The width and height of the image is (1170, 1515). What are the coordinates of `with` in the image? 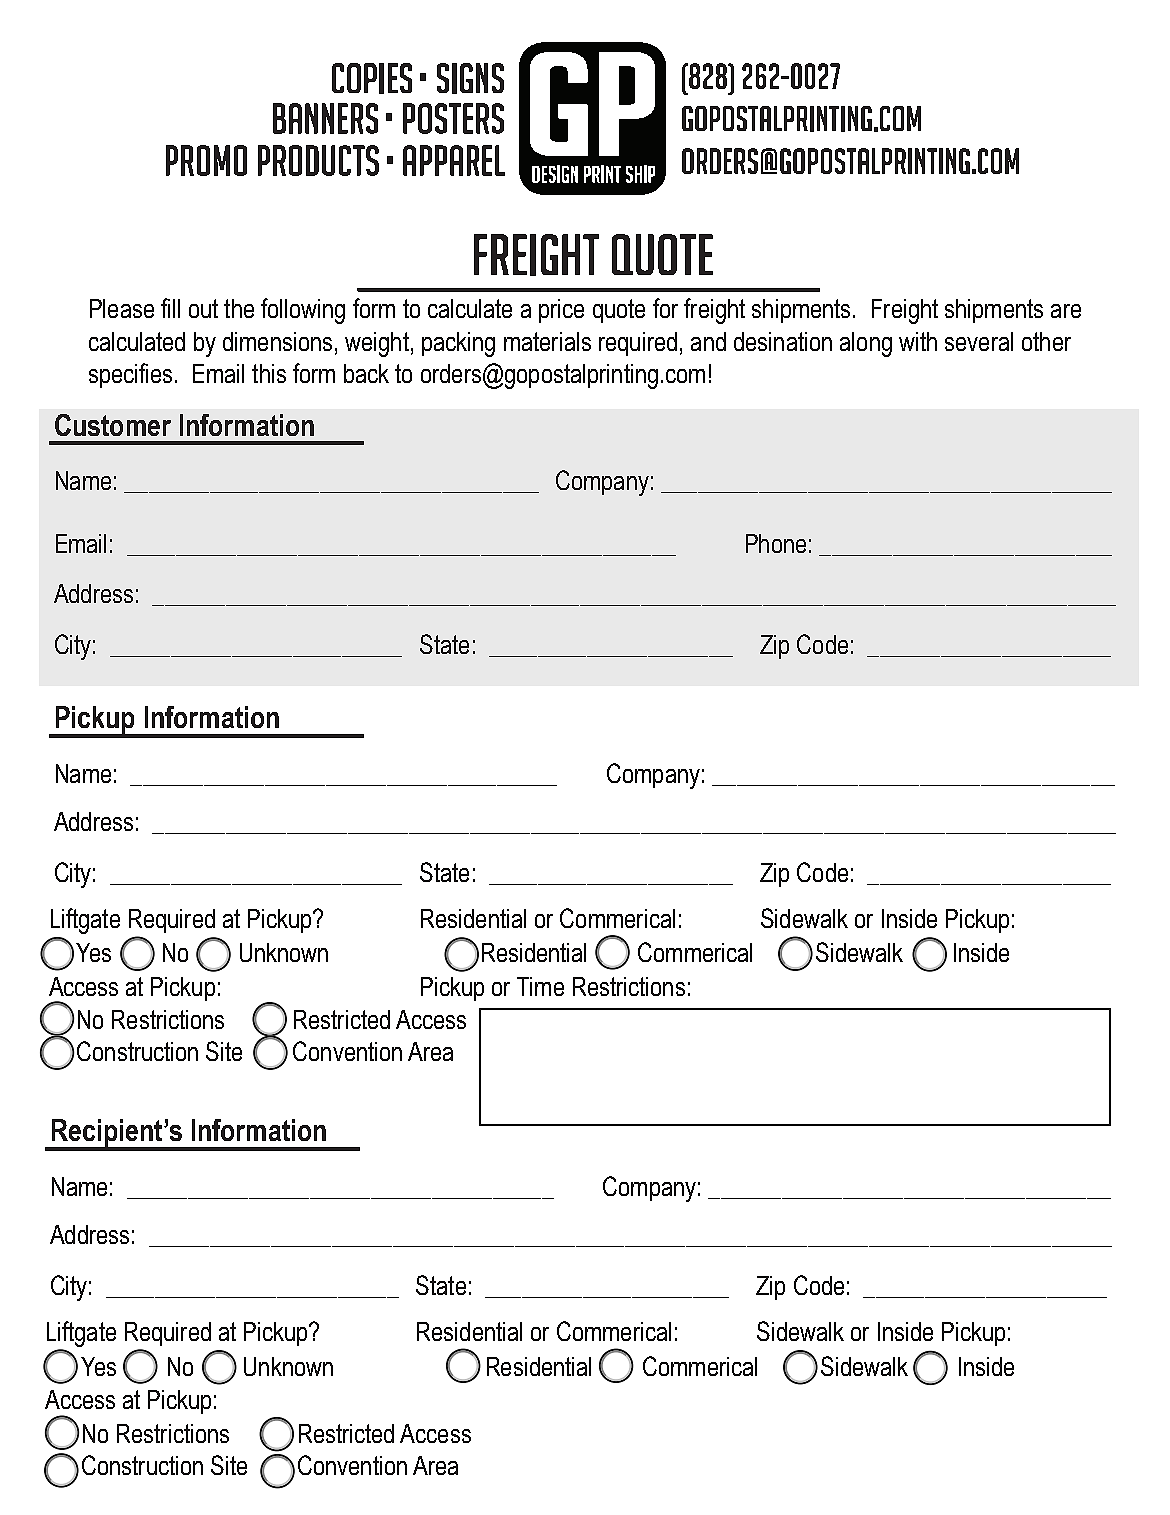 It's located at (918, 341).
